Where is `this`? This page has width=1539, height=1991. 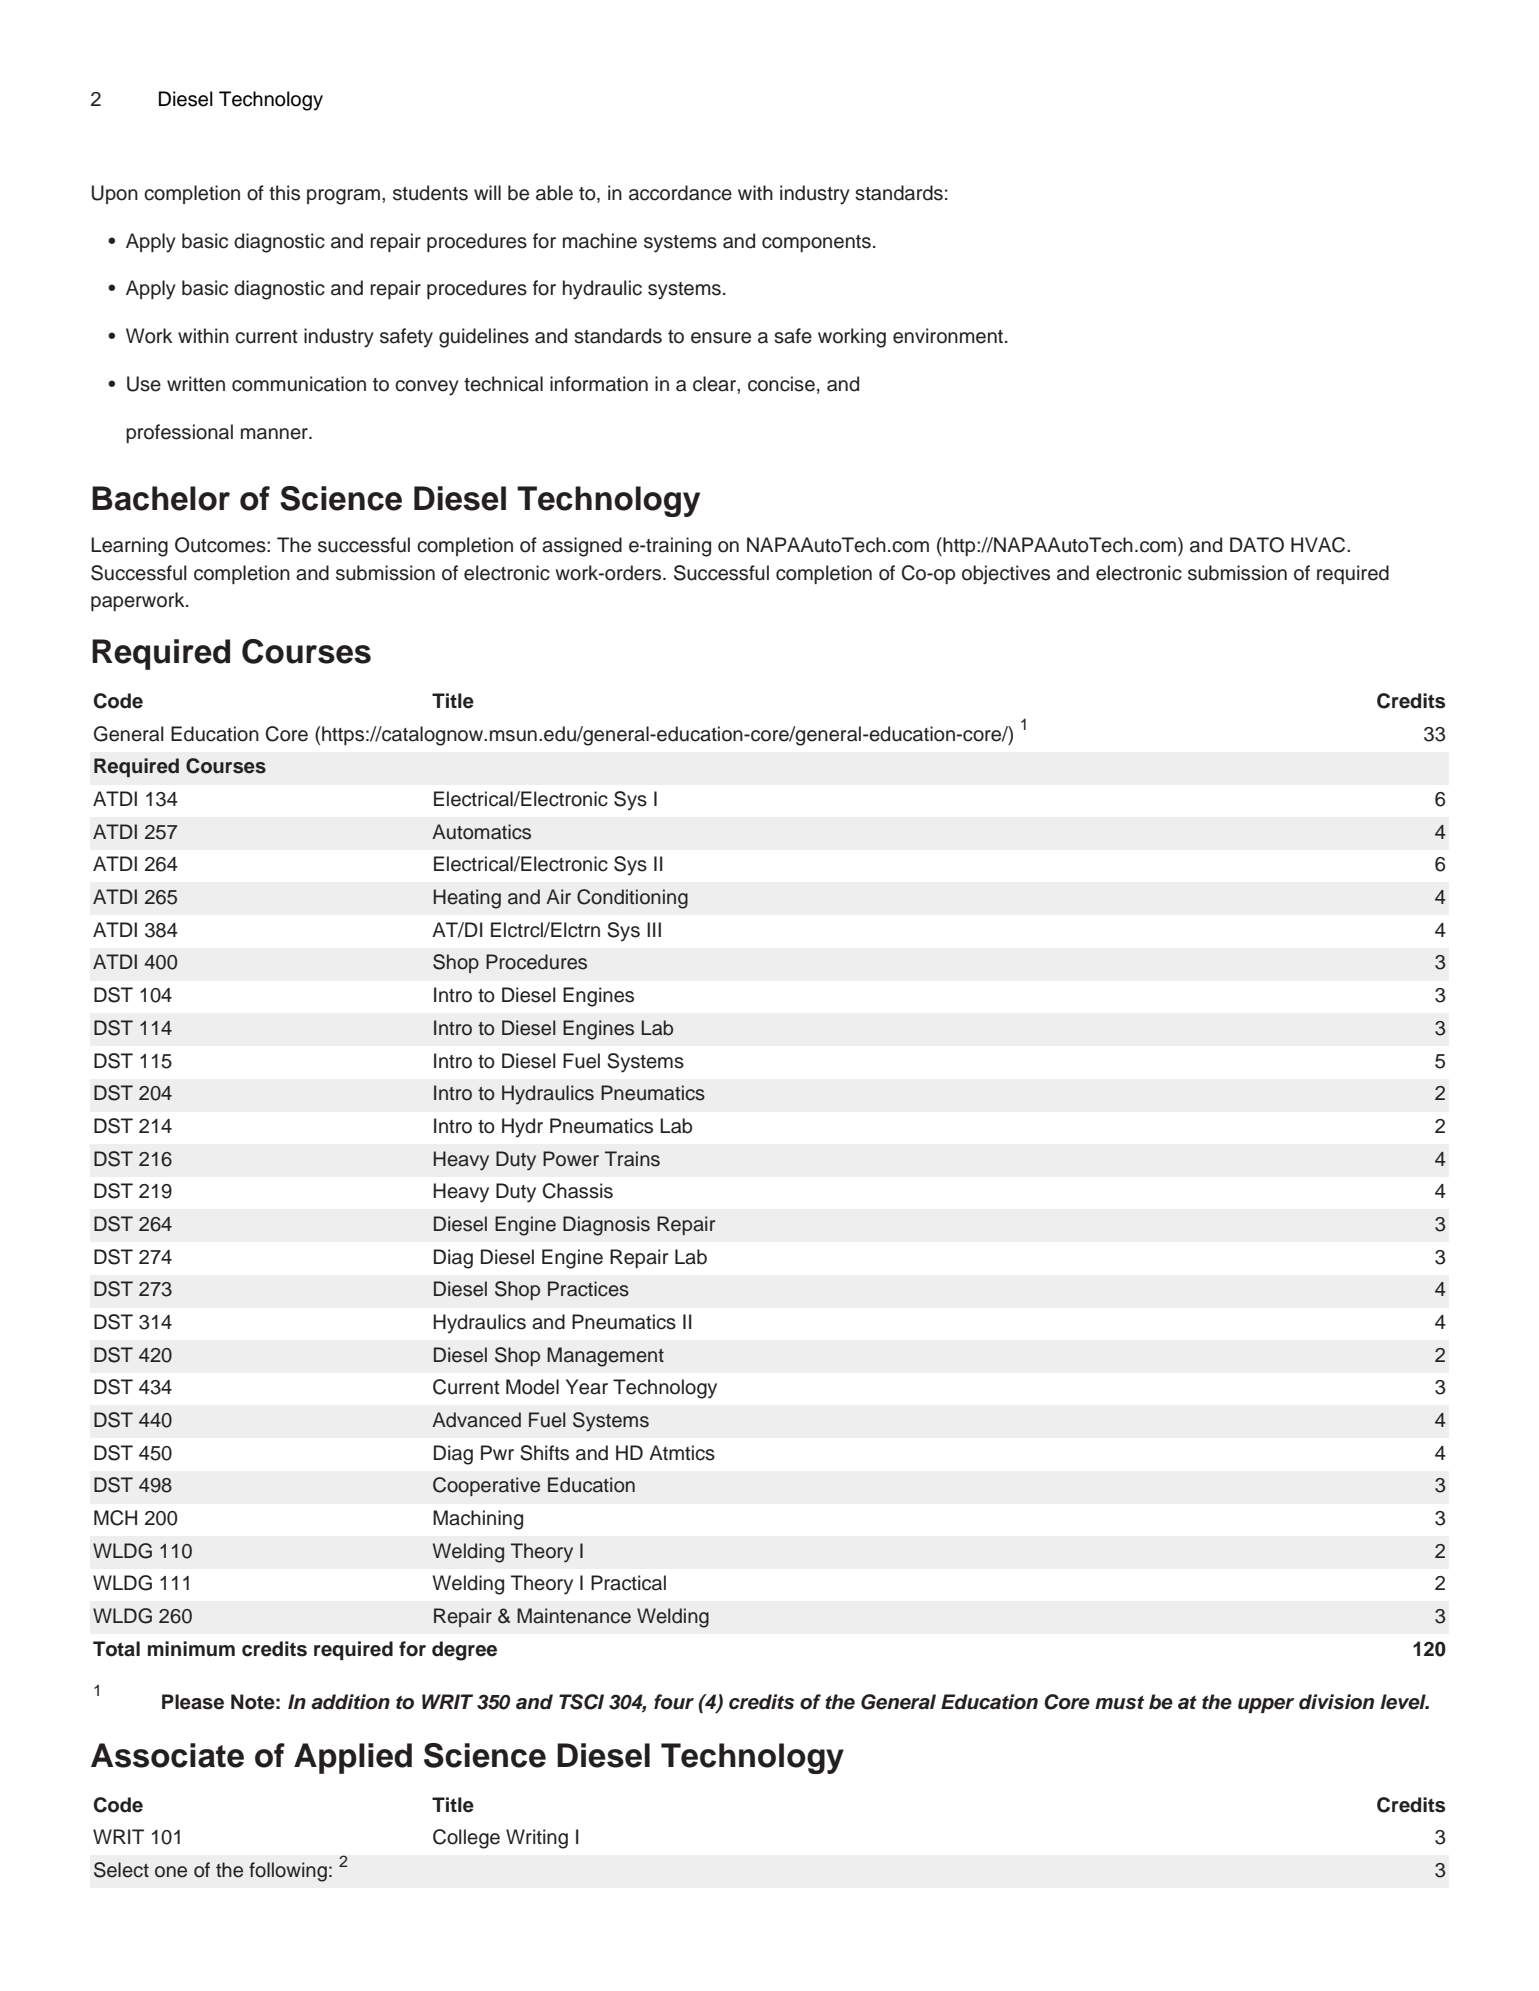
this is located at coordinates (284, 193).
